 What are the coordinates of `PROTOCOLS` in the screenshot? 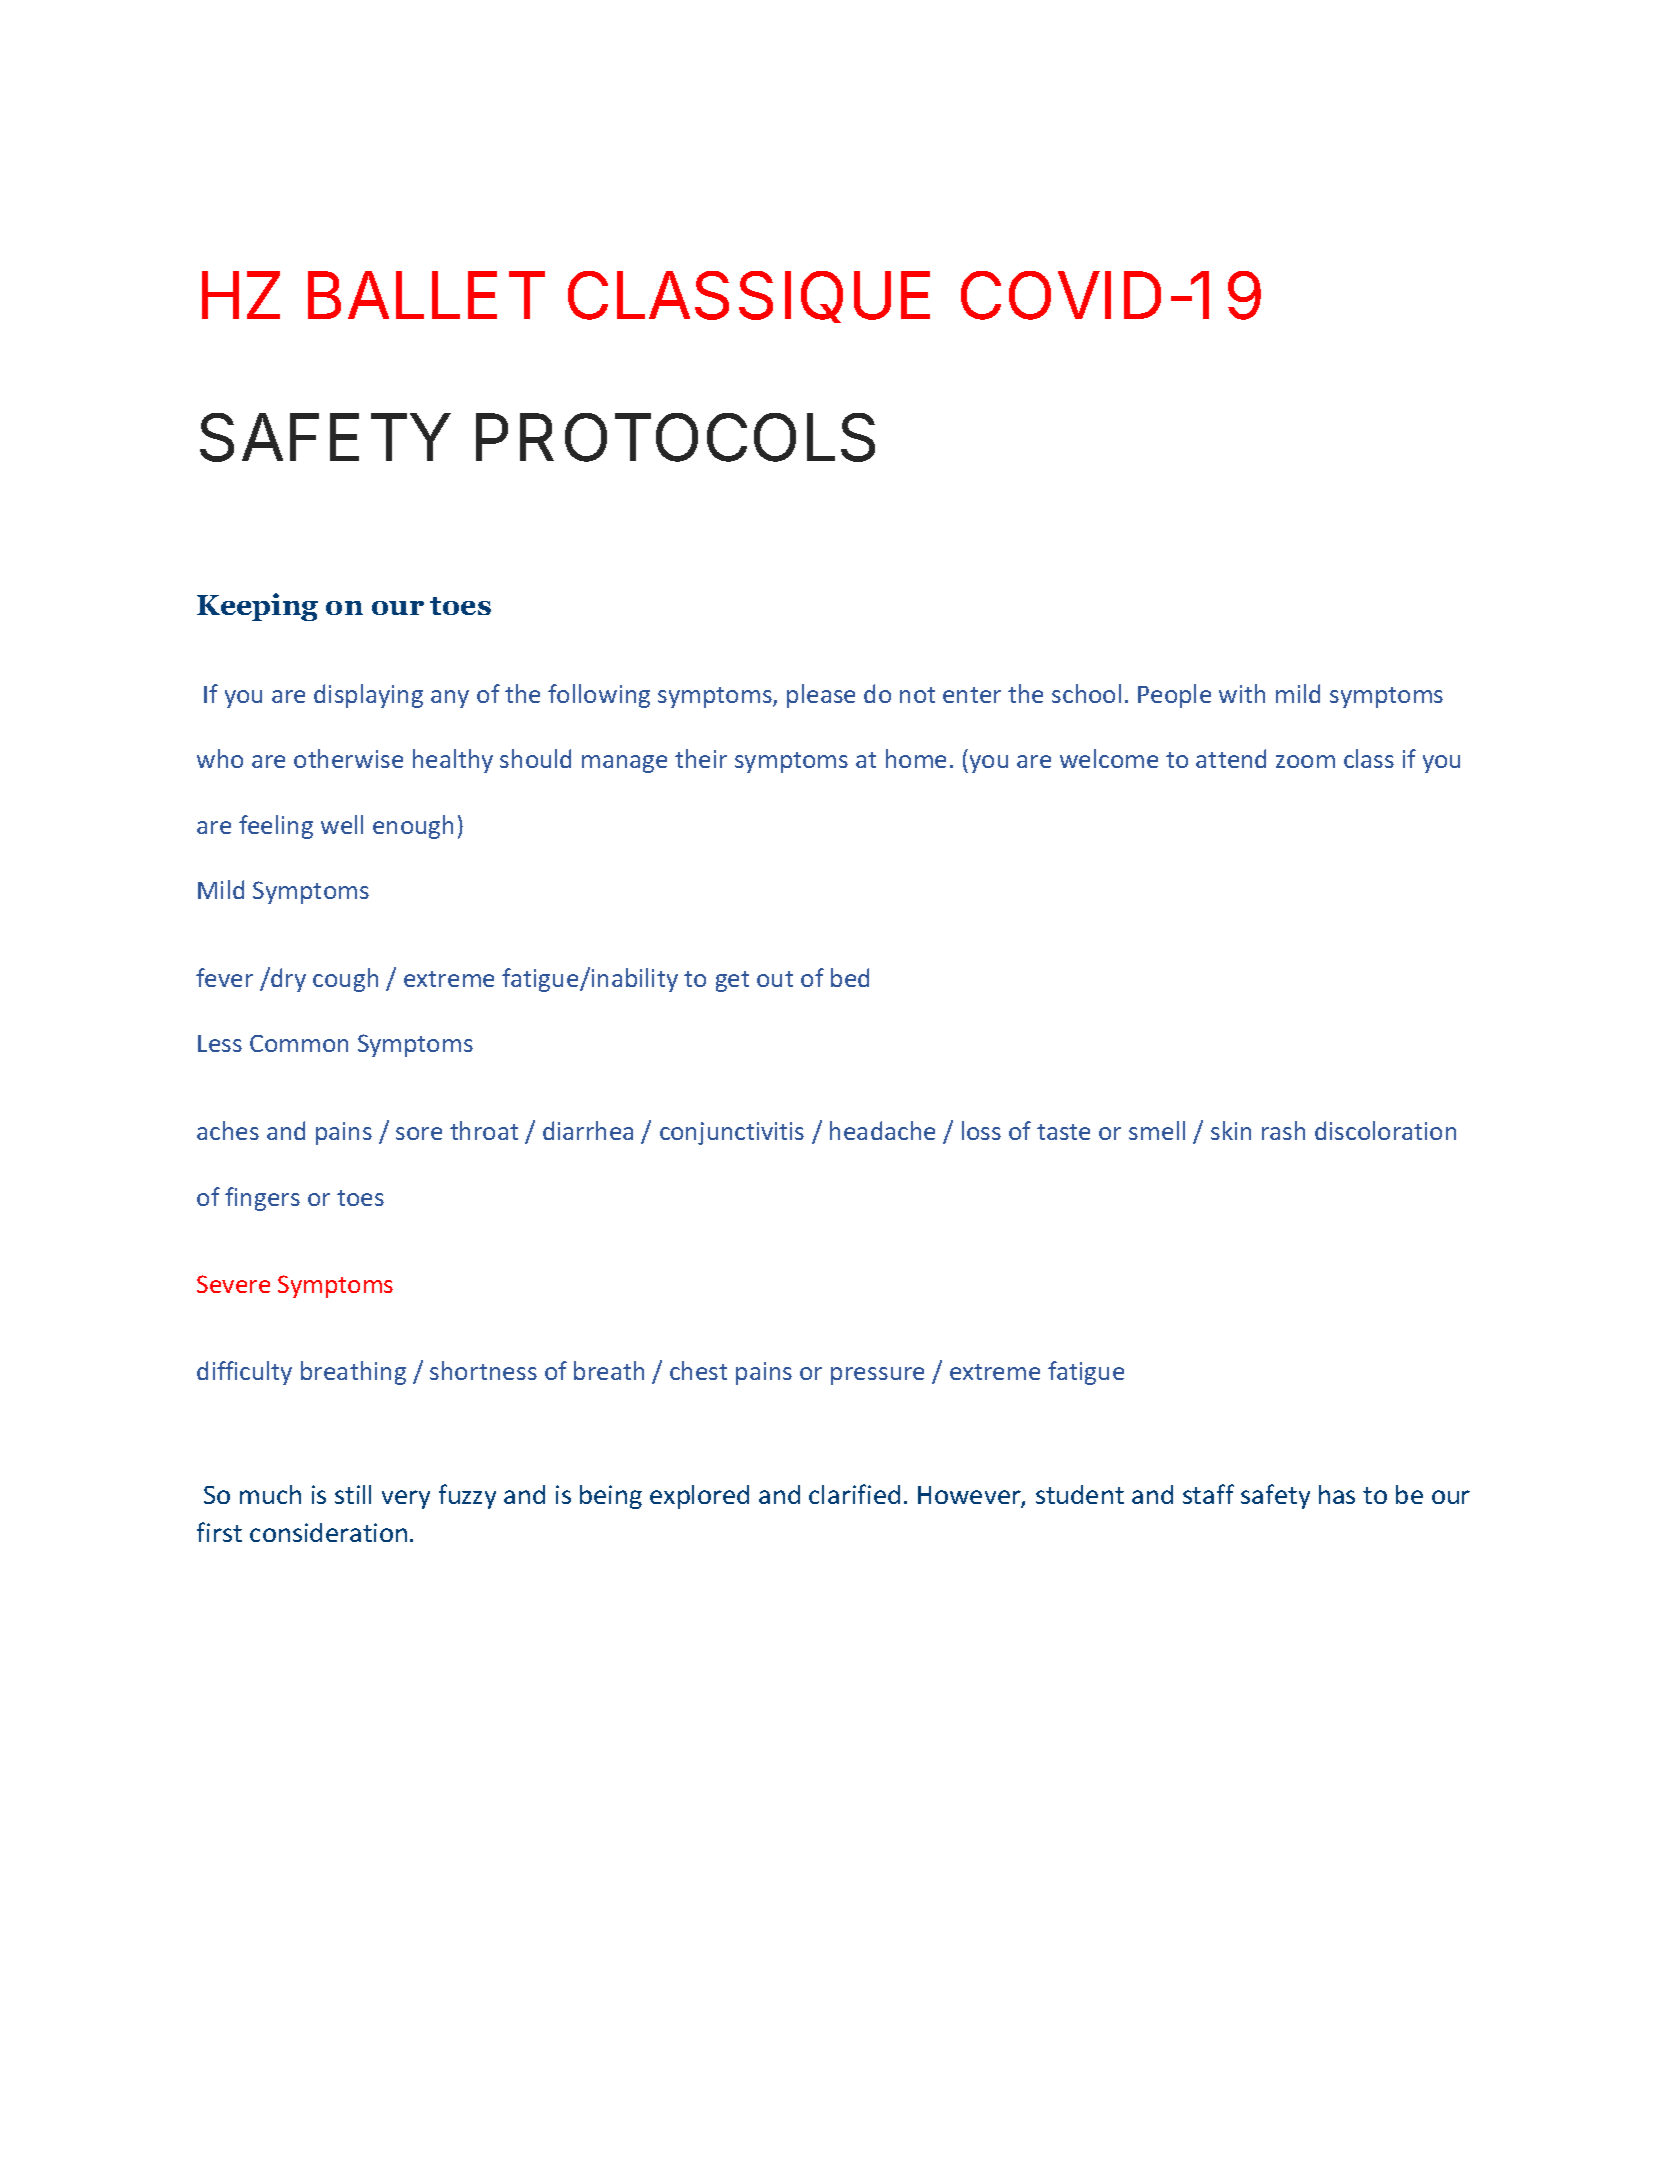 It's located at (675, 437).
